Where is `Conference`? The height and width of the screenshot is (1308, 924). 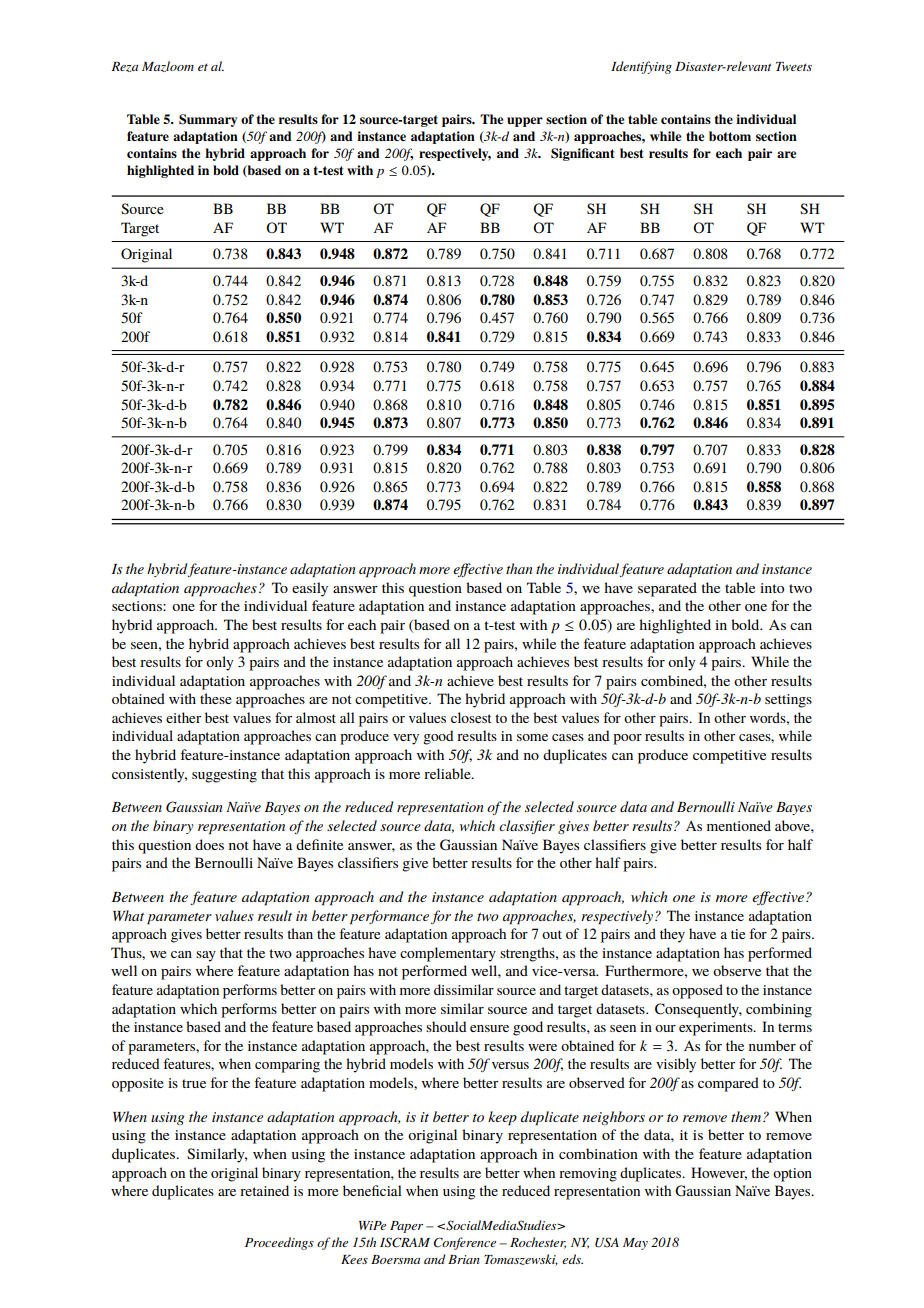
Conference is located at coordinates (465, 1243).
